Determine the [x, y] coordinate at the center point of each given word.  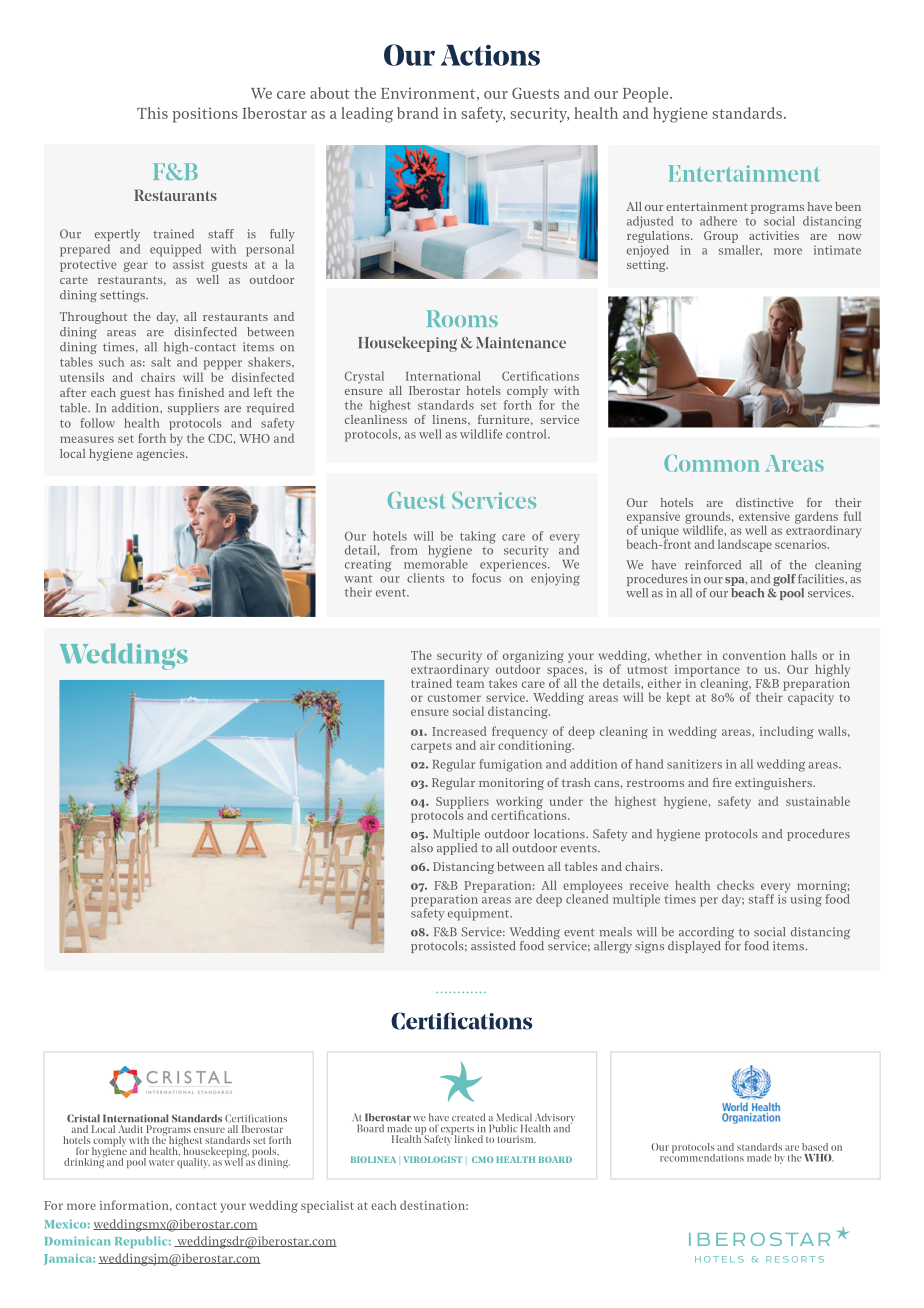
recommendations [702, 1156]
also [422, 848]
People [647, 95]
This [152, 113]
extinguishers [774, 784]
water [162, 1162]
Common [712, 463]
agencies [162, 455]
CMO [482, 1159]
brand [418, 113]
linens [451, 419]
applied [457, 849]
